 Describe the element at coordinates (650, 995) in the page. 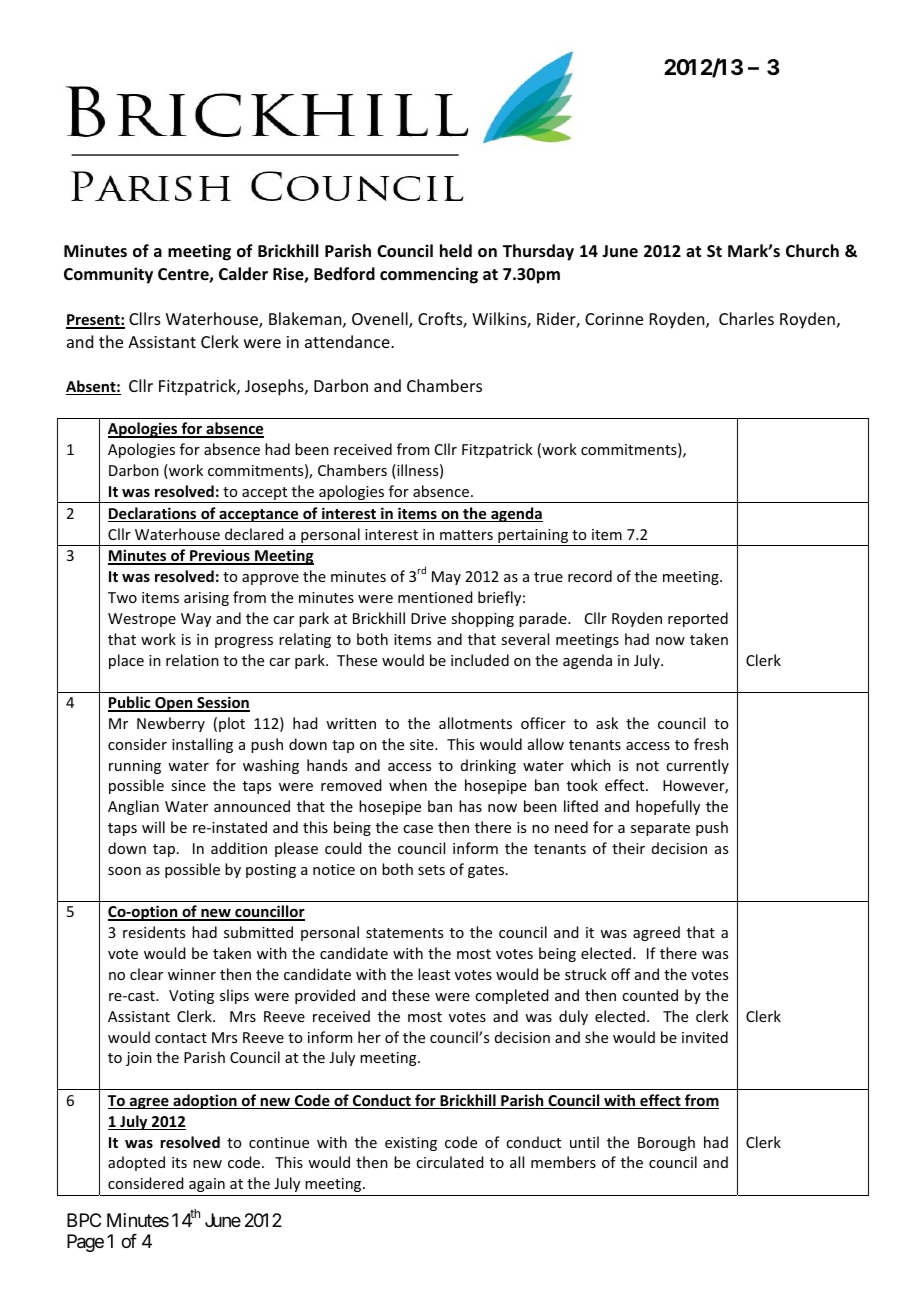

I see `counted` at that location.
